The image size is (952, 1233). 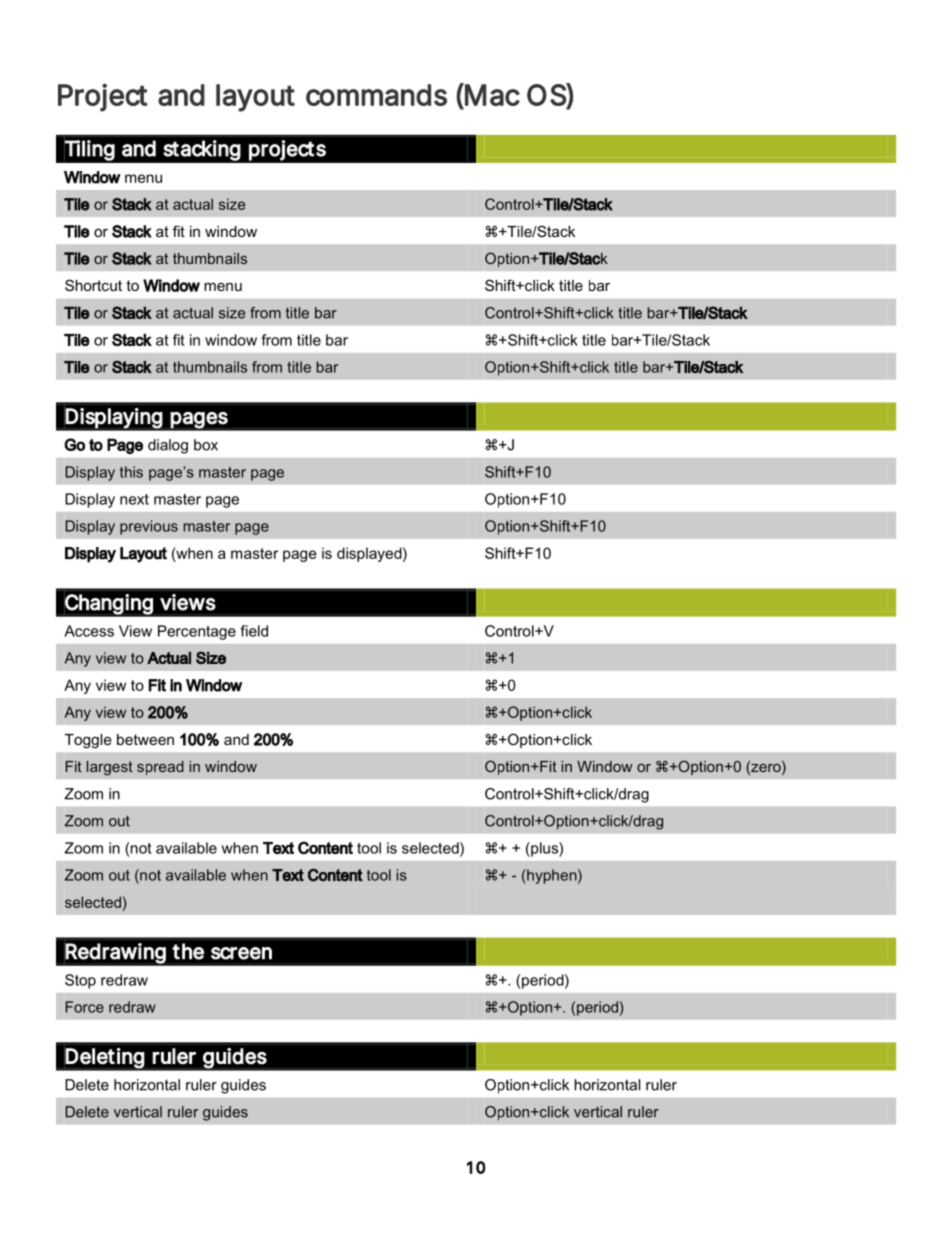 What do you see at coordinates (110, 768) in the screenshot?
I see `largest` at bounding box center [110, 768].
